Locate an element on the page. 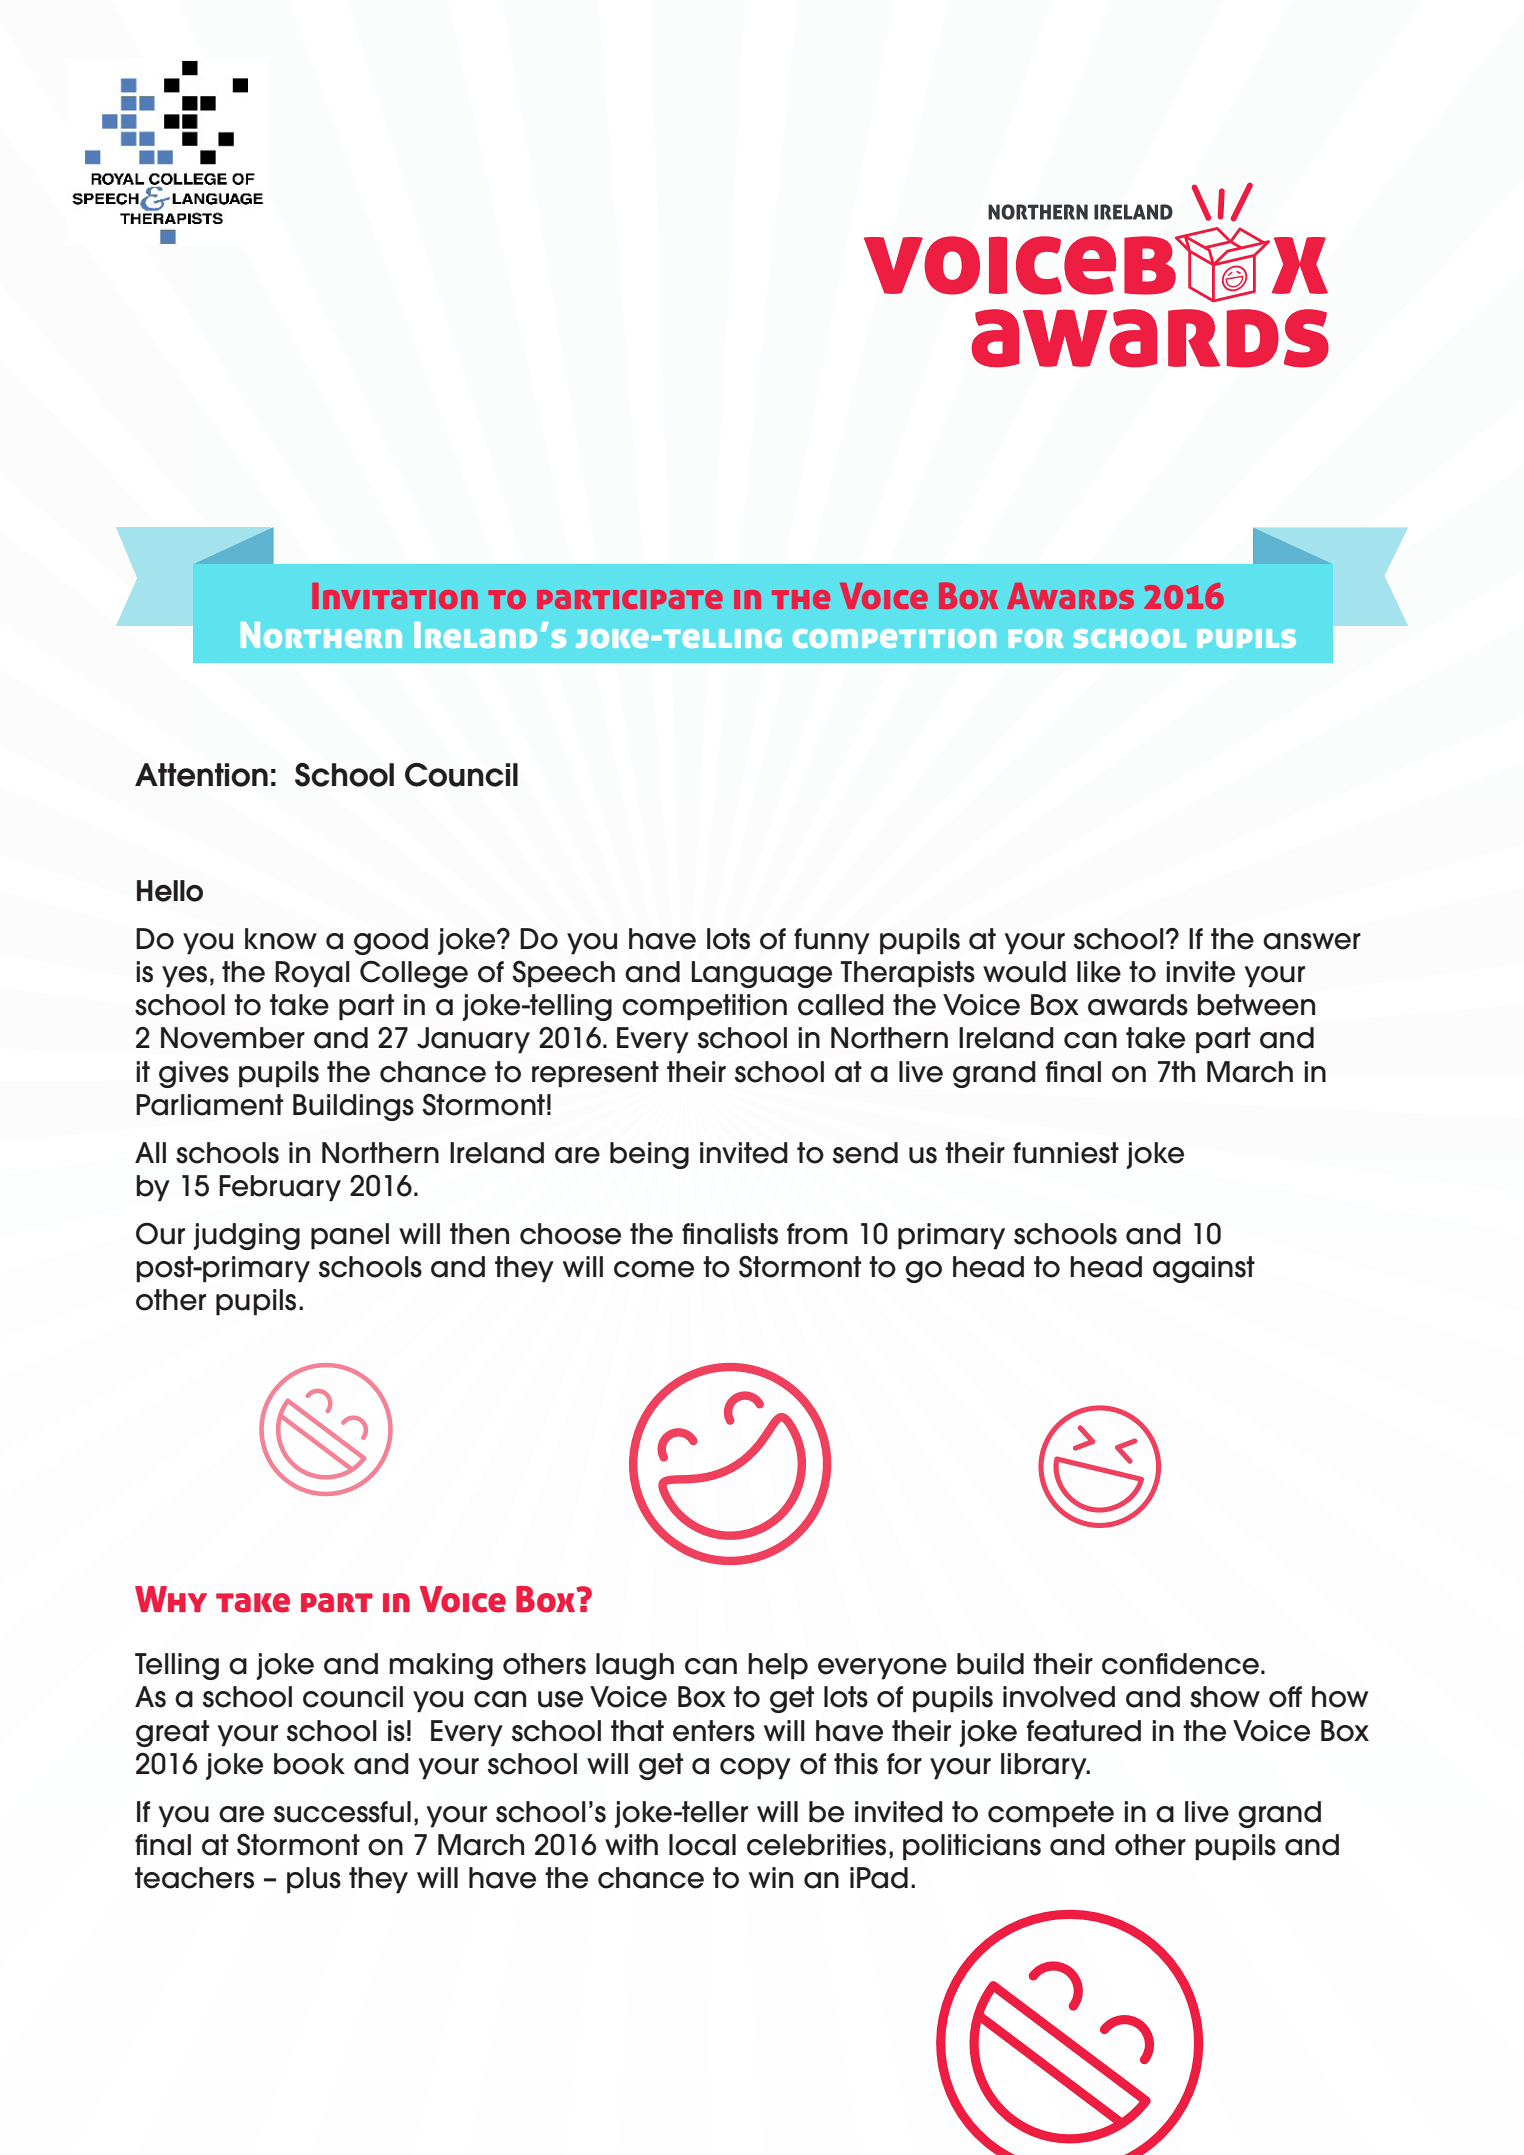 This document has width=1524, height=2155. from is located at coordinates (817, 1234).
